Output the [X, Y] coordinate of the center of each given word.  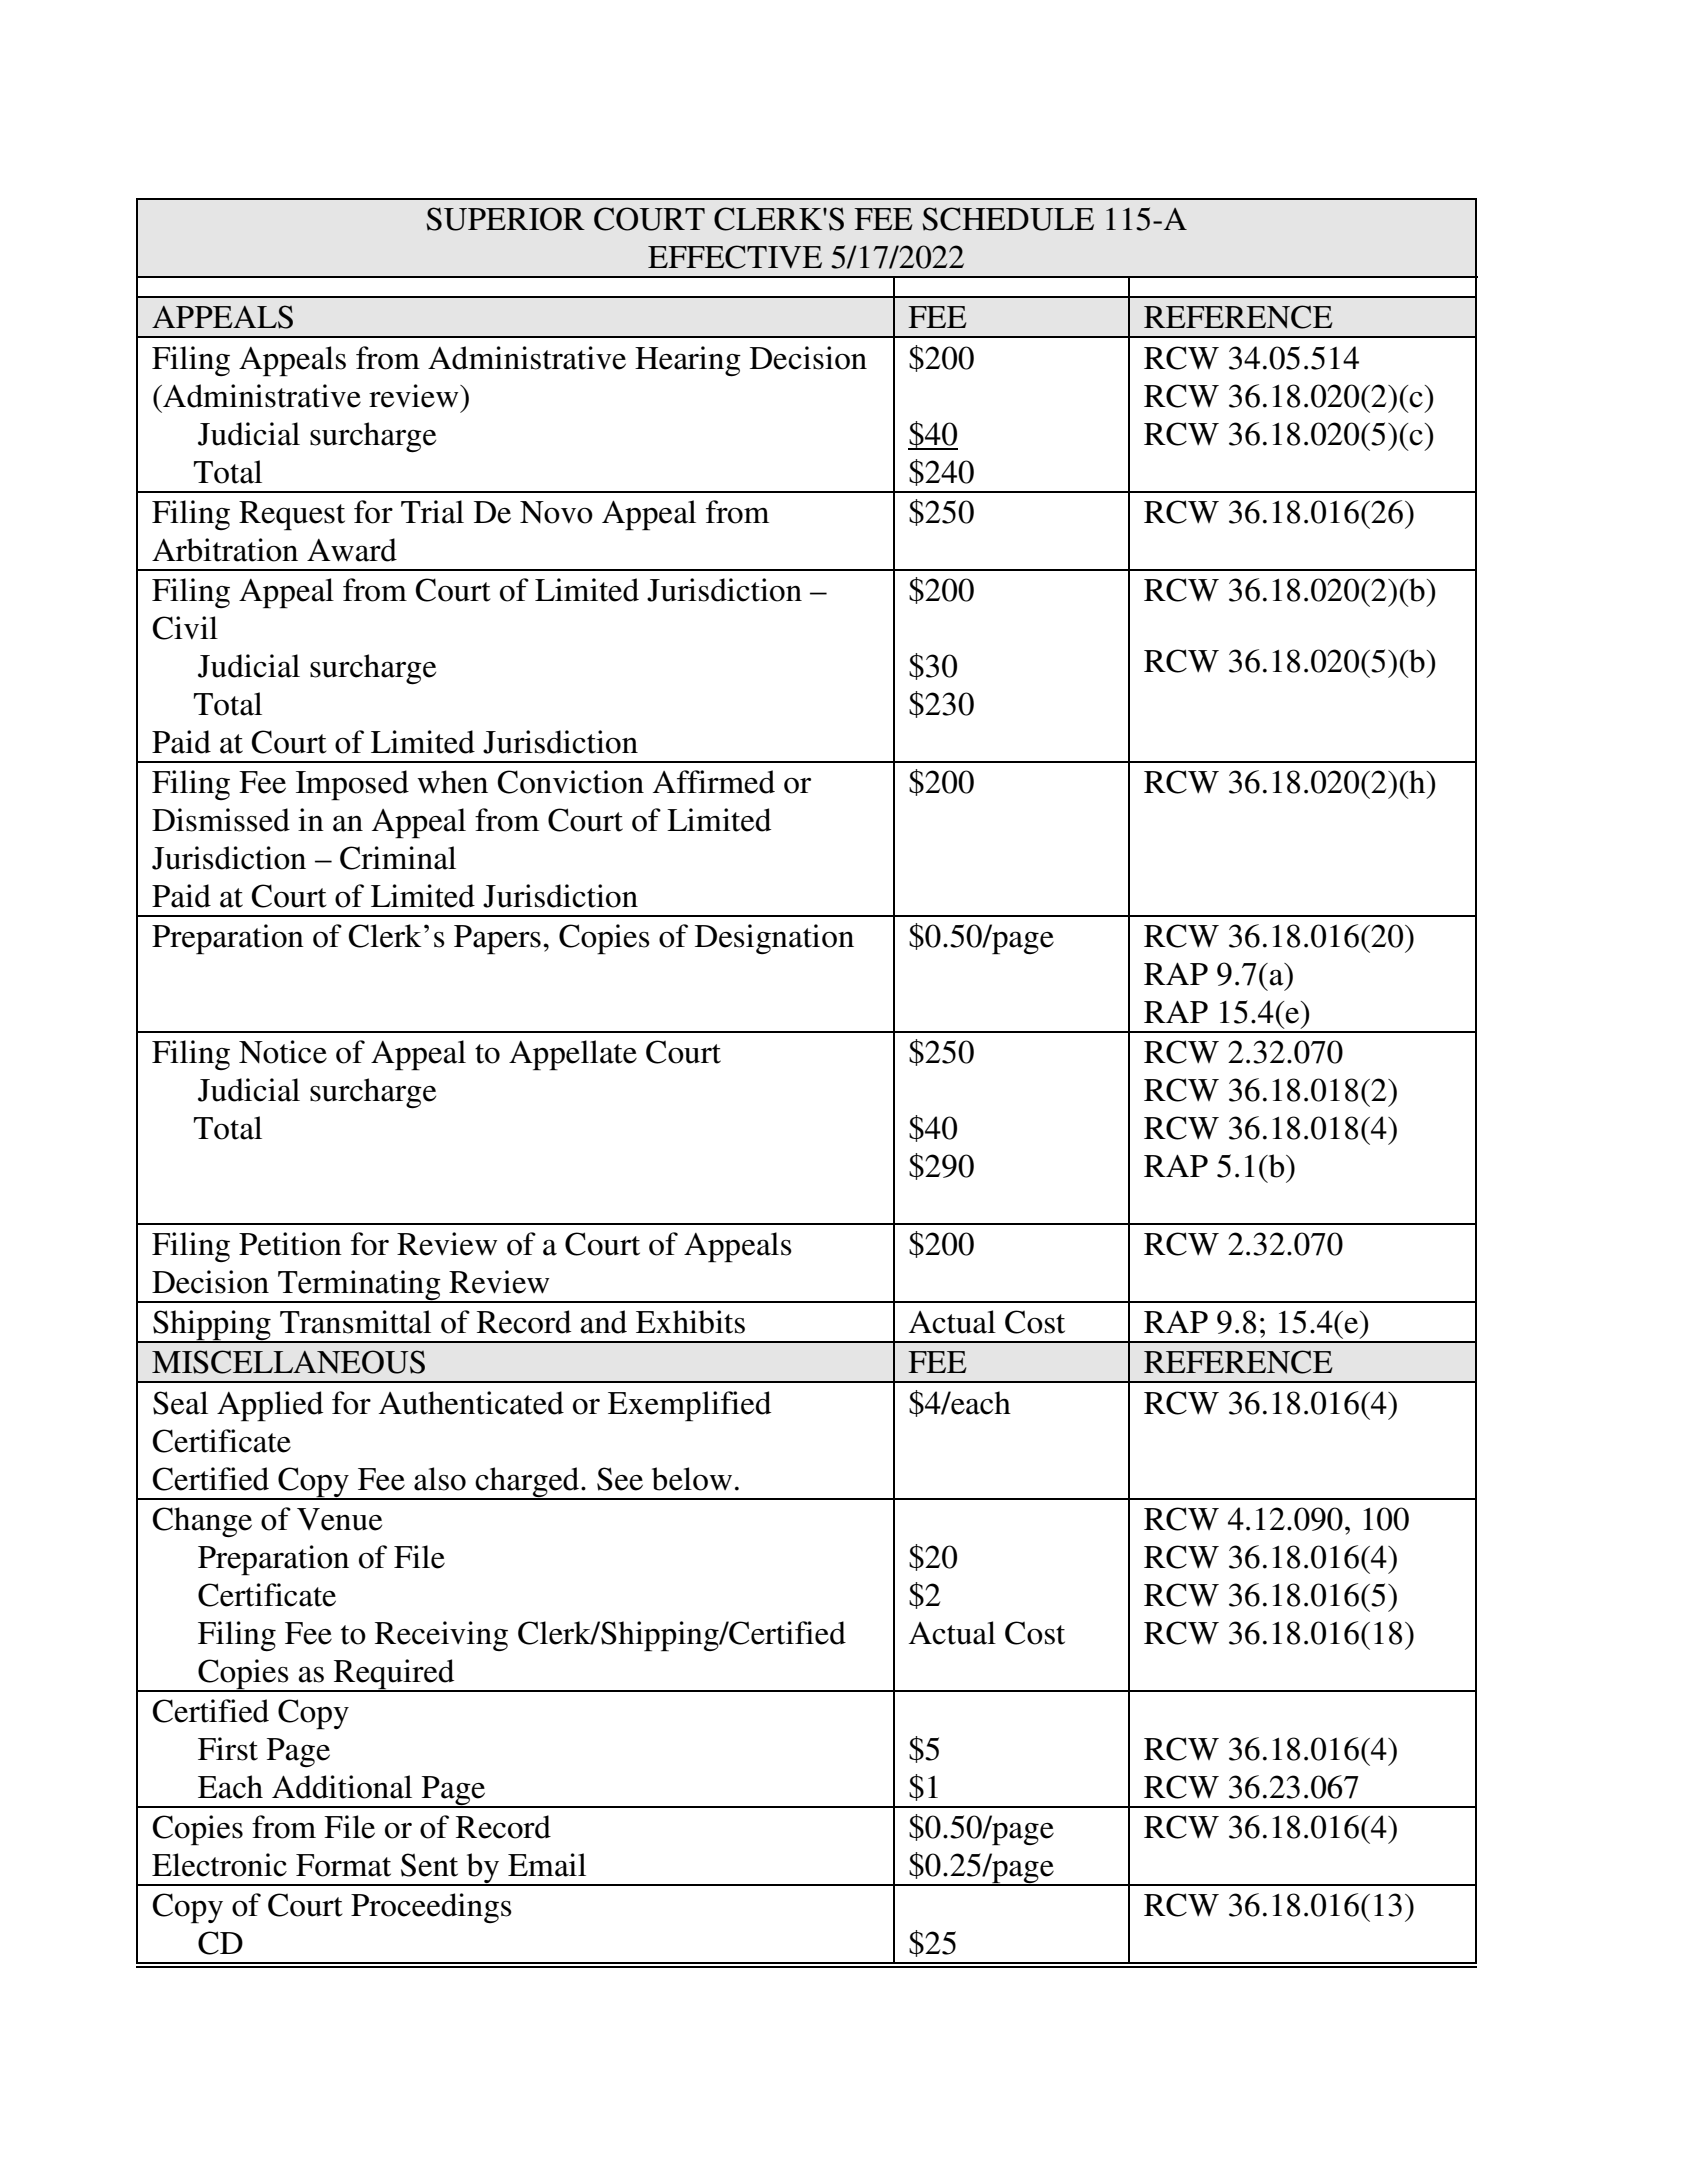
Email [547, 1865]
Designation [774, 939]
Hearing [688, 361]
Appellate [573, 1055]
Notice [283, 1052]
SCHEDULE [1008, 219]
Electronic [219, 1865]
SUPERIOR [505, 219]
